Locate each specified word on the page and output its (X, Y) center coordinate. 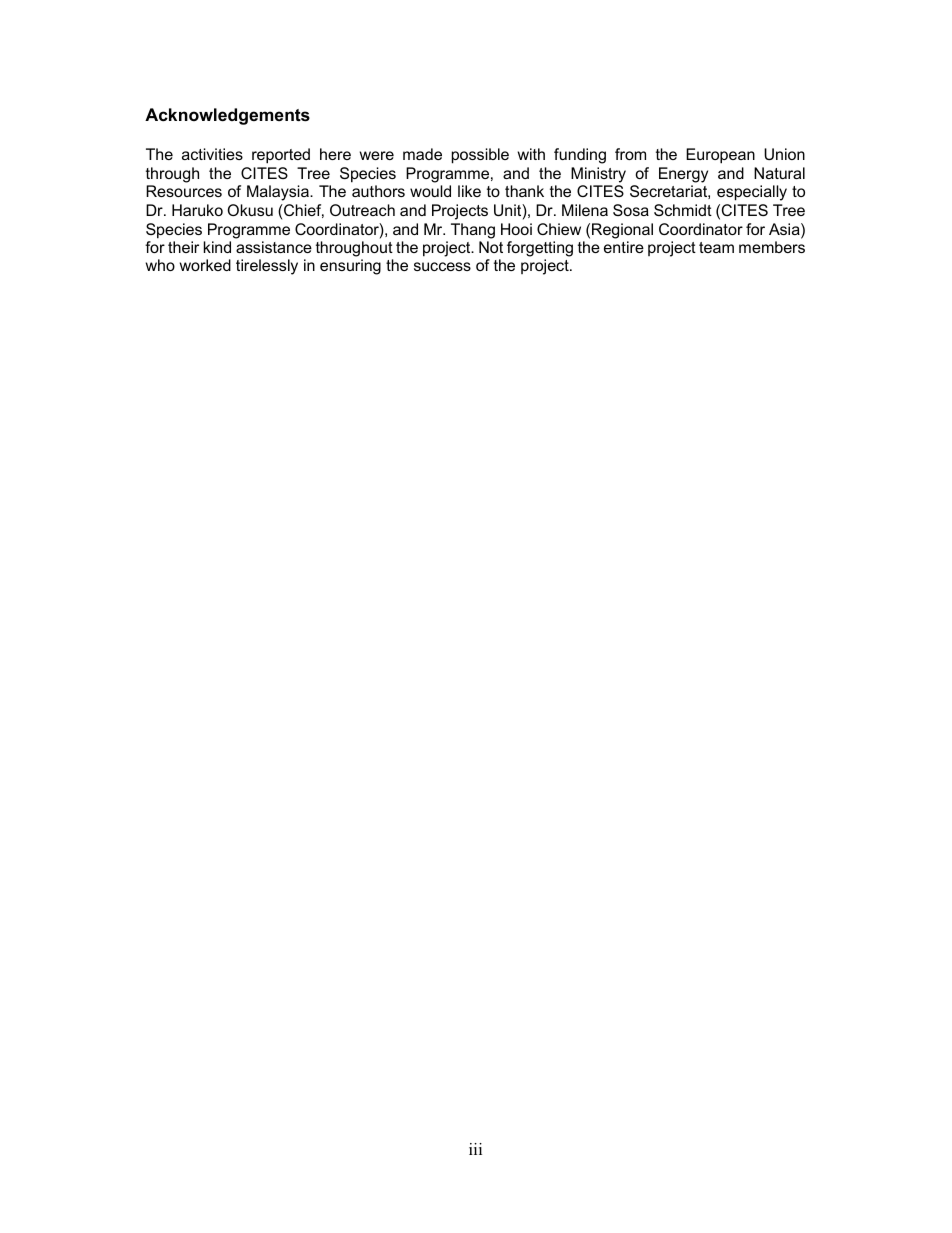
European (720, 156)
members (772, 247)
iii (475, 1149)
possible (480, 156)
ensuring (350, 267)
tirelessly (267, 267)
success (442, 266)
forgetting (540, 249)
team (716, 247)
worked (205, 265)
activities (212, 154)
